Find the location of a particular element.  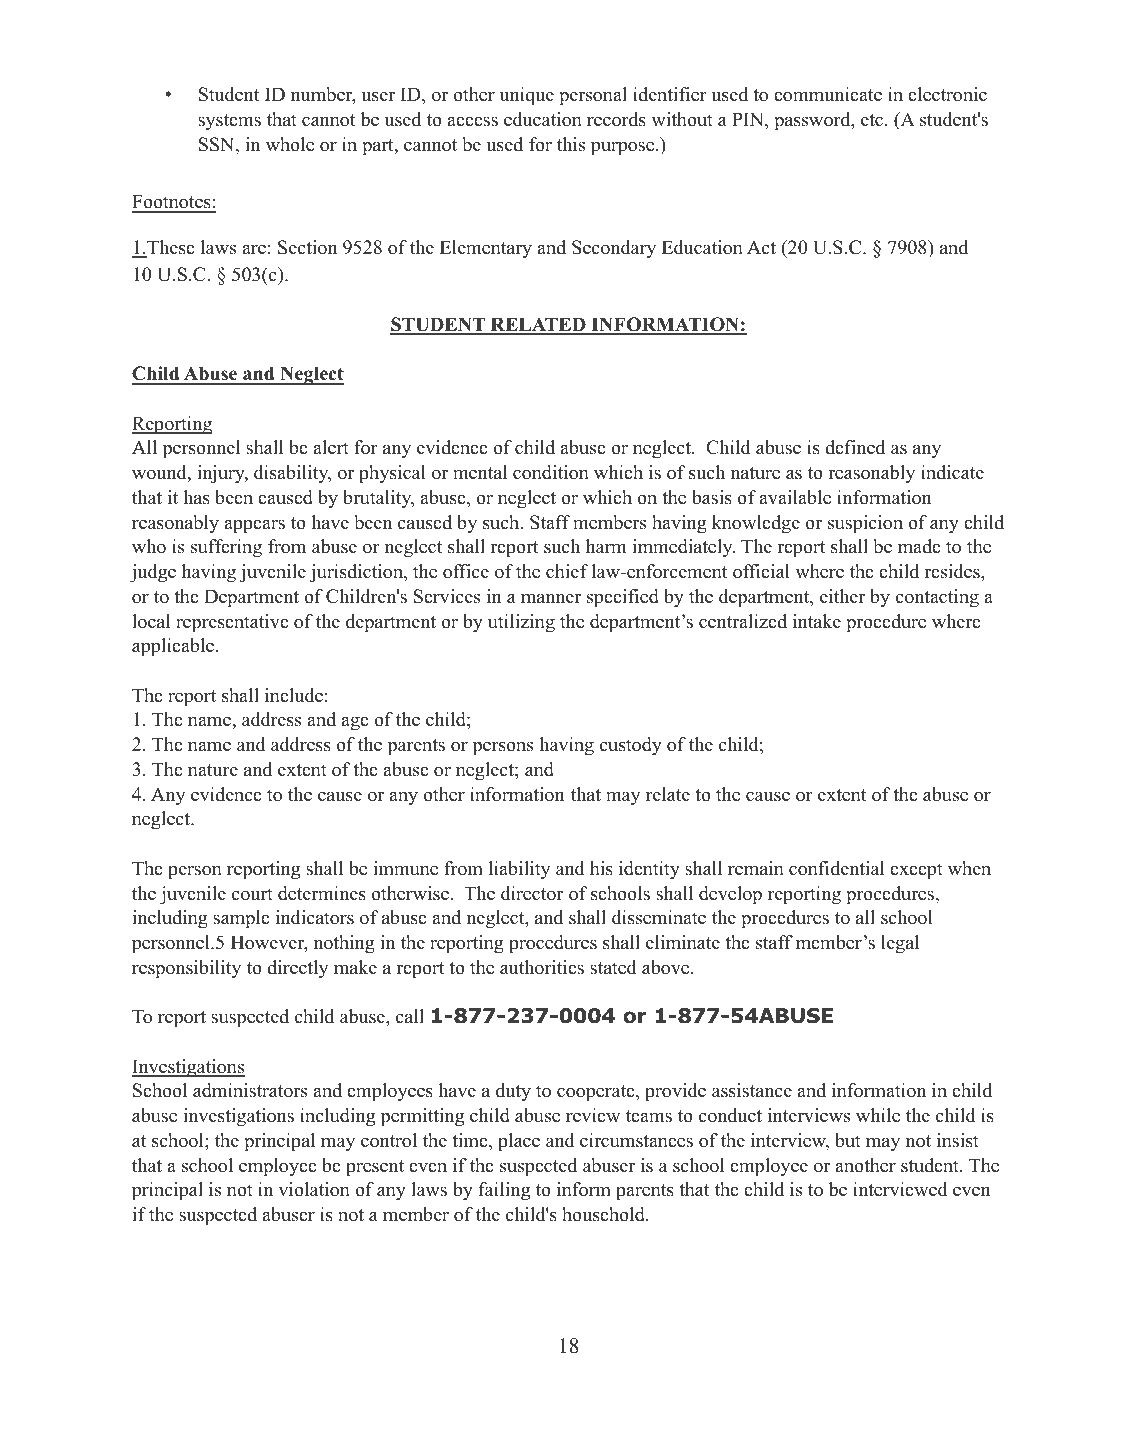

intake is located at coordinates (817, 621).
